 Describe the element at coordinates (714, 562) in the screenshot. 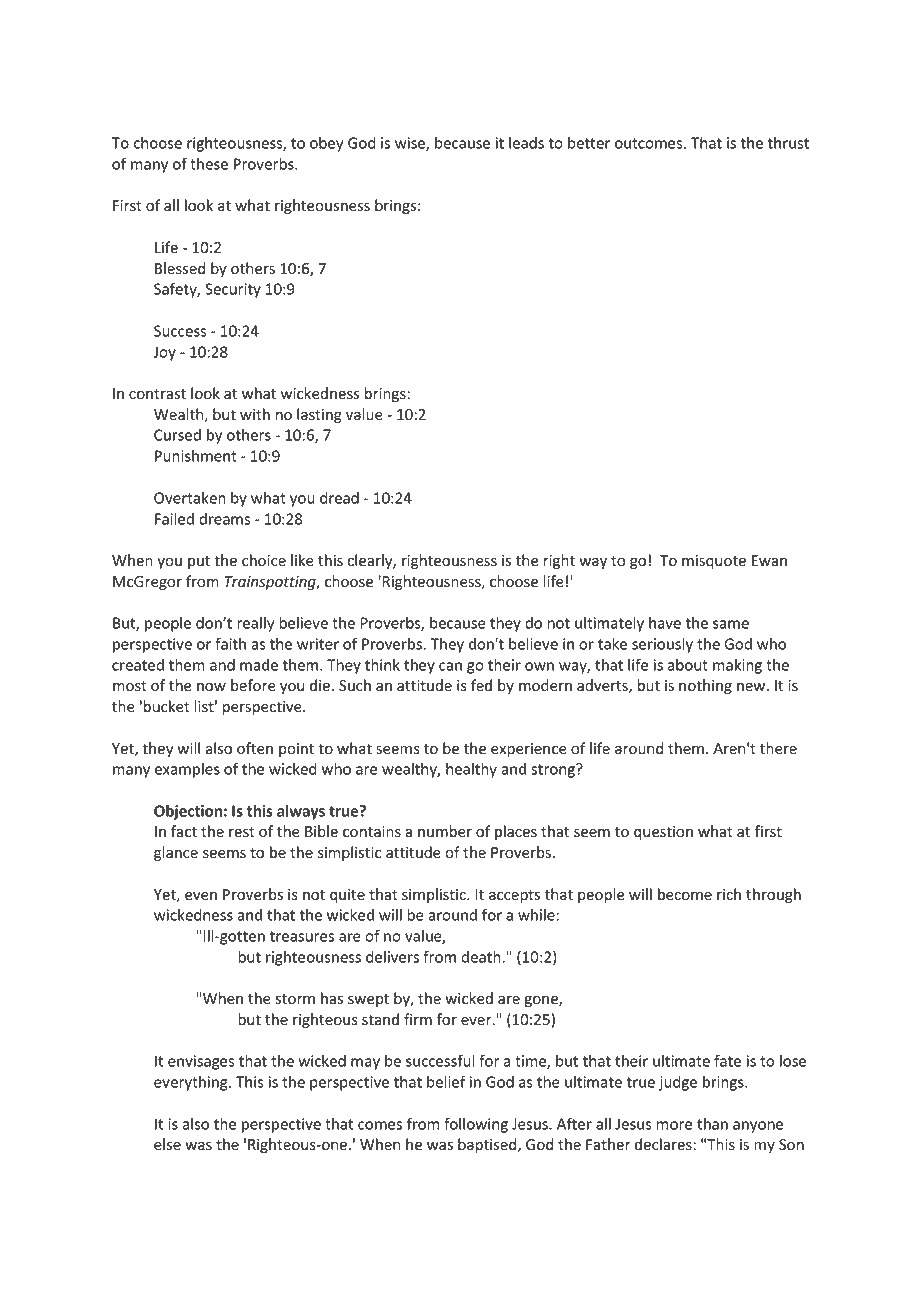

I see `misquote` at that location.
